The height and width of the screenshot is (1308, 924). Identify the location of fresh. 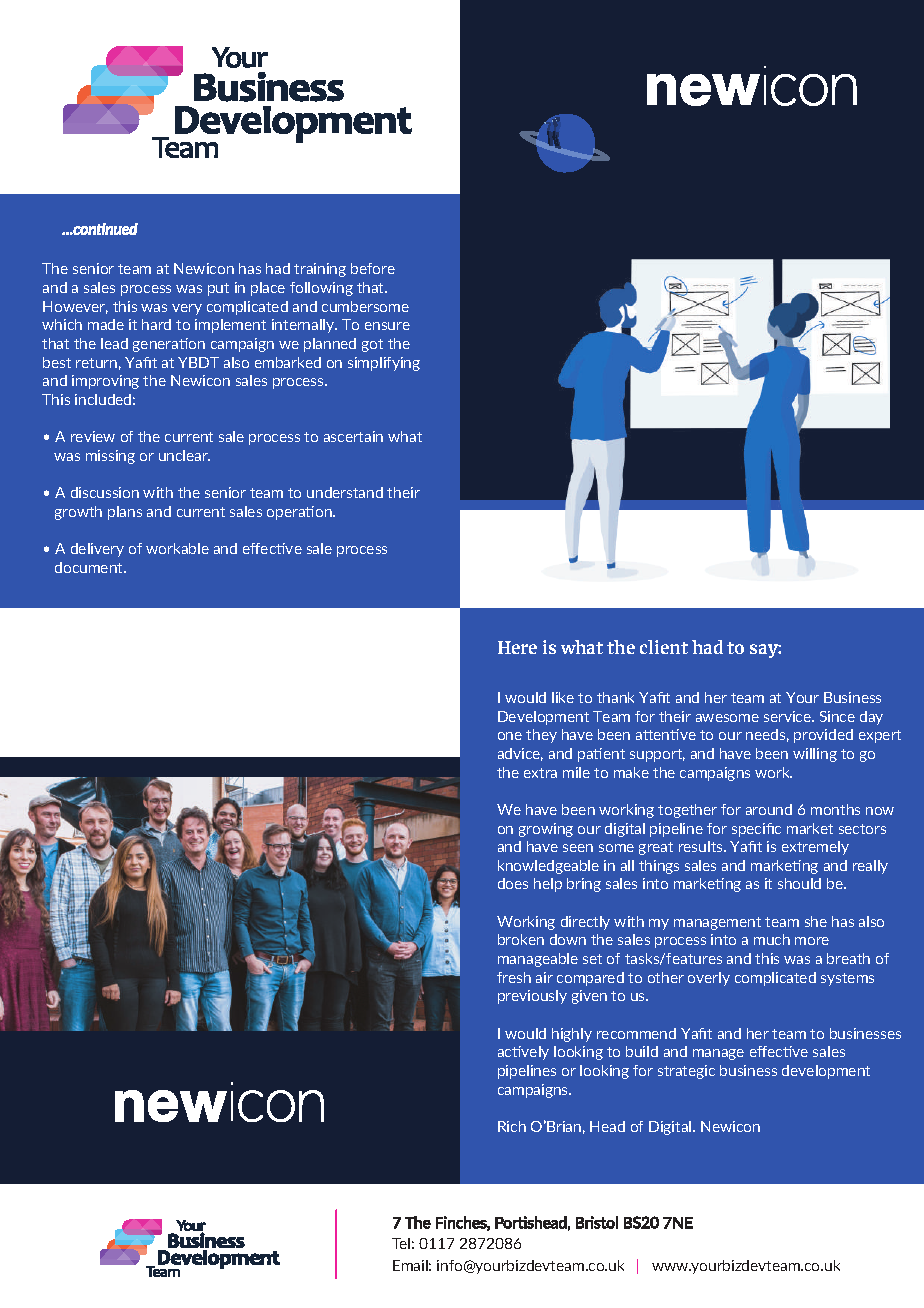
(514, 977).
